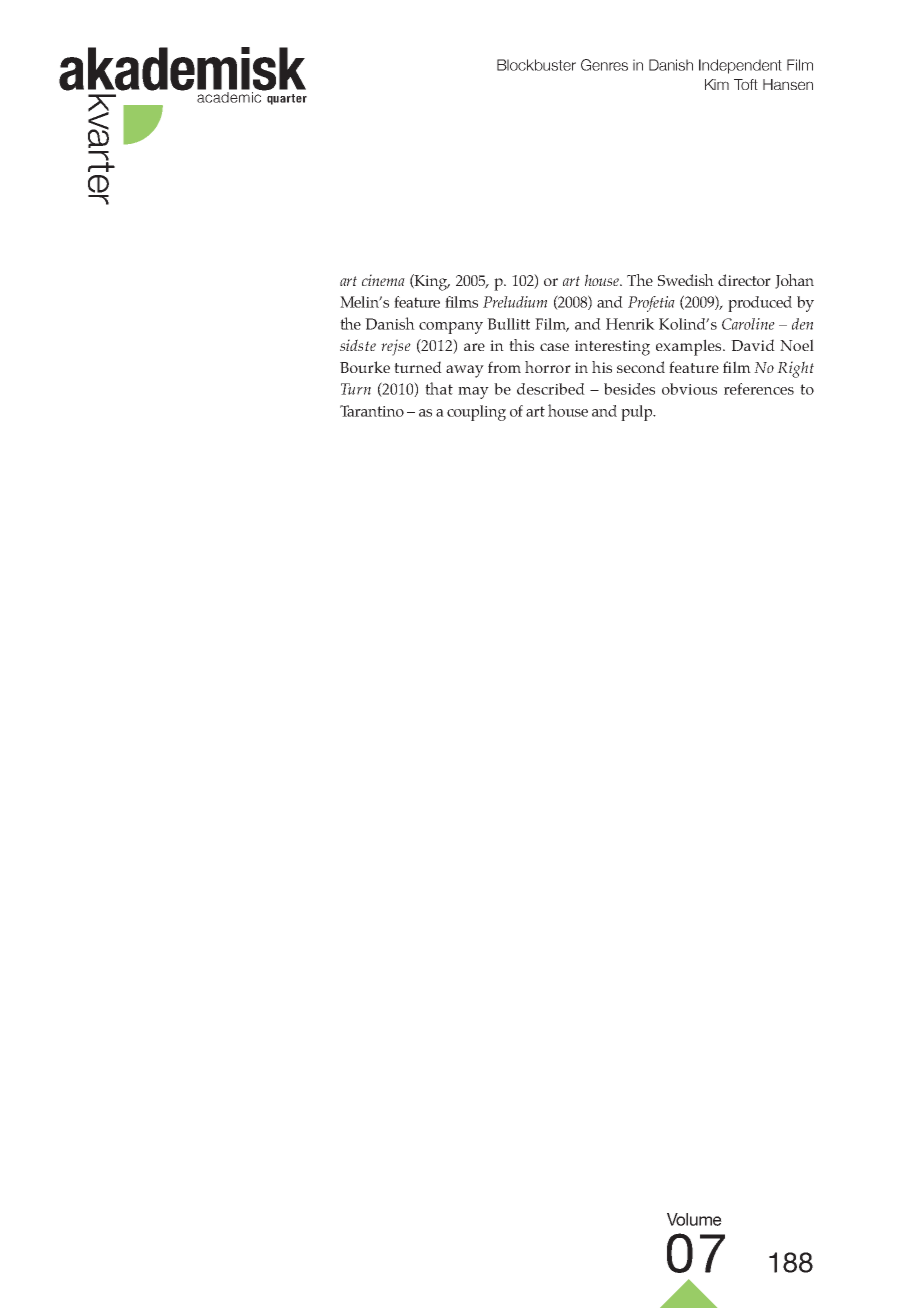 This document has height=1308, width=924. Describe the element at coordinates (694, 1219) in the document. I see `Volume` at that location.
